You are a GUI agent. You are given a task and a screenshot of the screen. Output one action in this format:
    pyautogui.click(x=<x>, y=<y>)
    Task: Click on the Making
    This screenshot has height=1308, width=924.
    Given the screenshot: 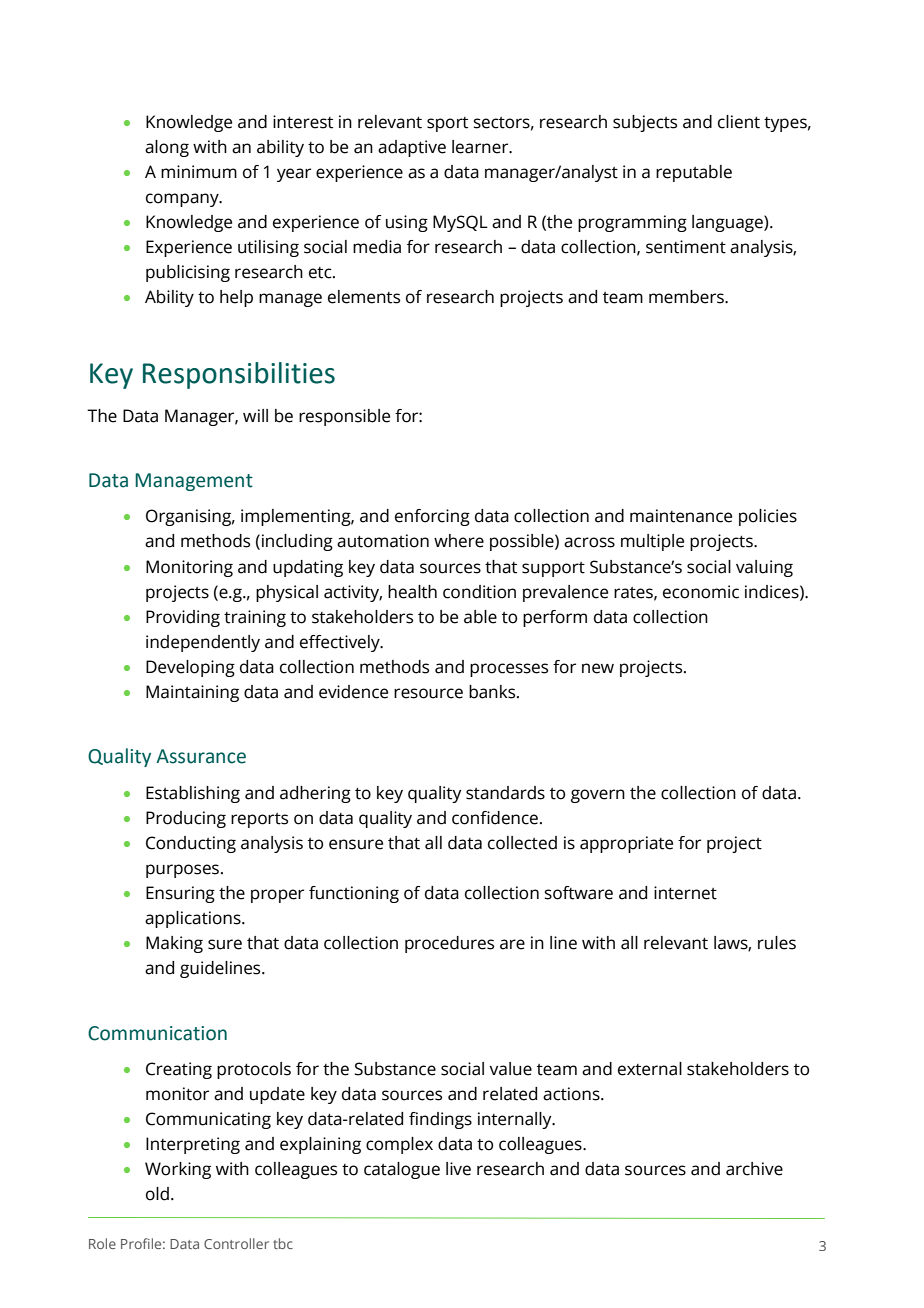 What is the action you would take?
    pyautogui.click(x=174, y=944)
